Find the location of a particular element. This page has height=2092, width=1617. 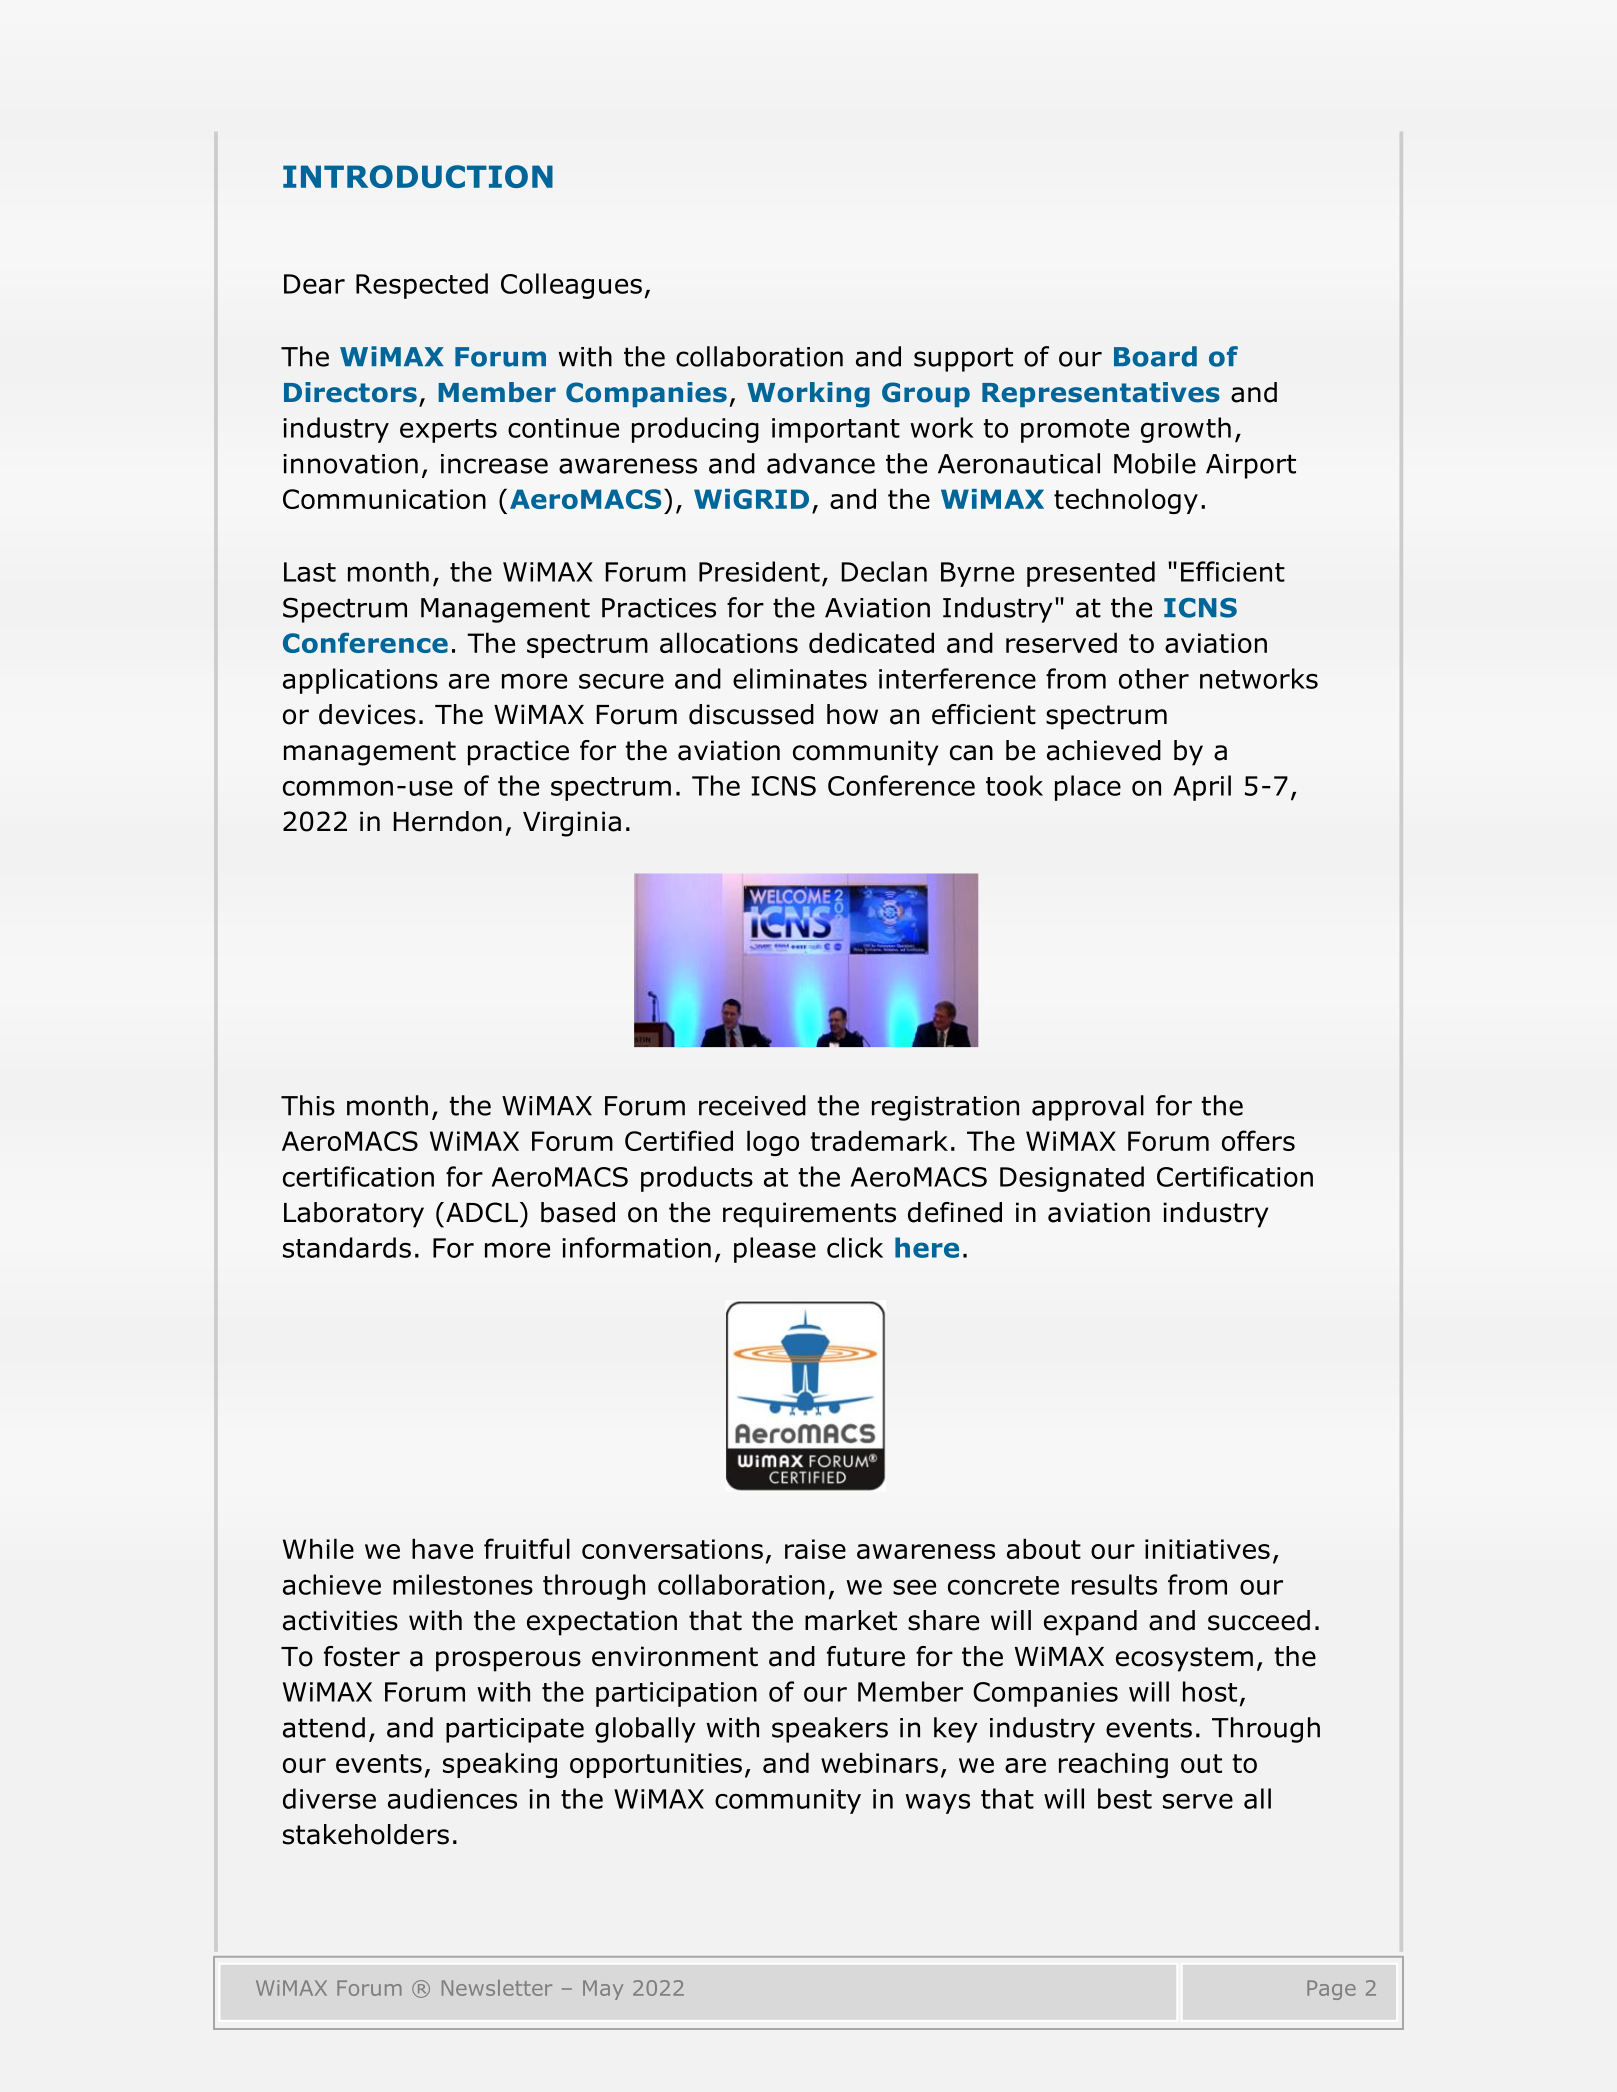

received is located at coordinates (752, 1105).
